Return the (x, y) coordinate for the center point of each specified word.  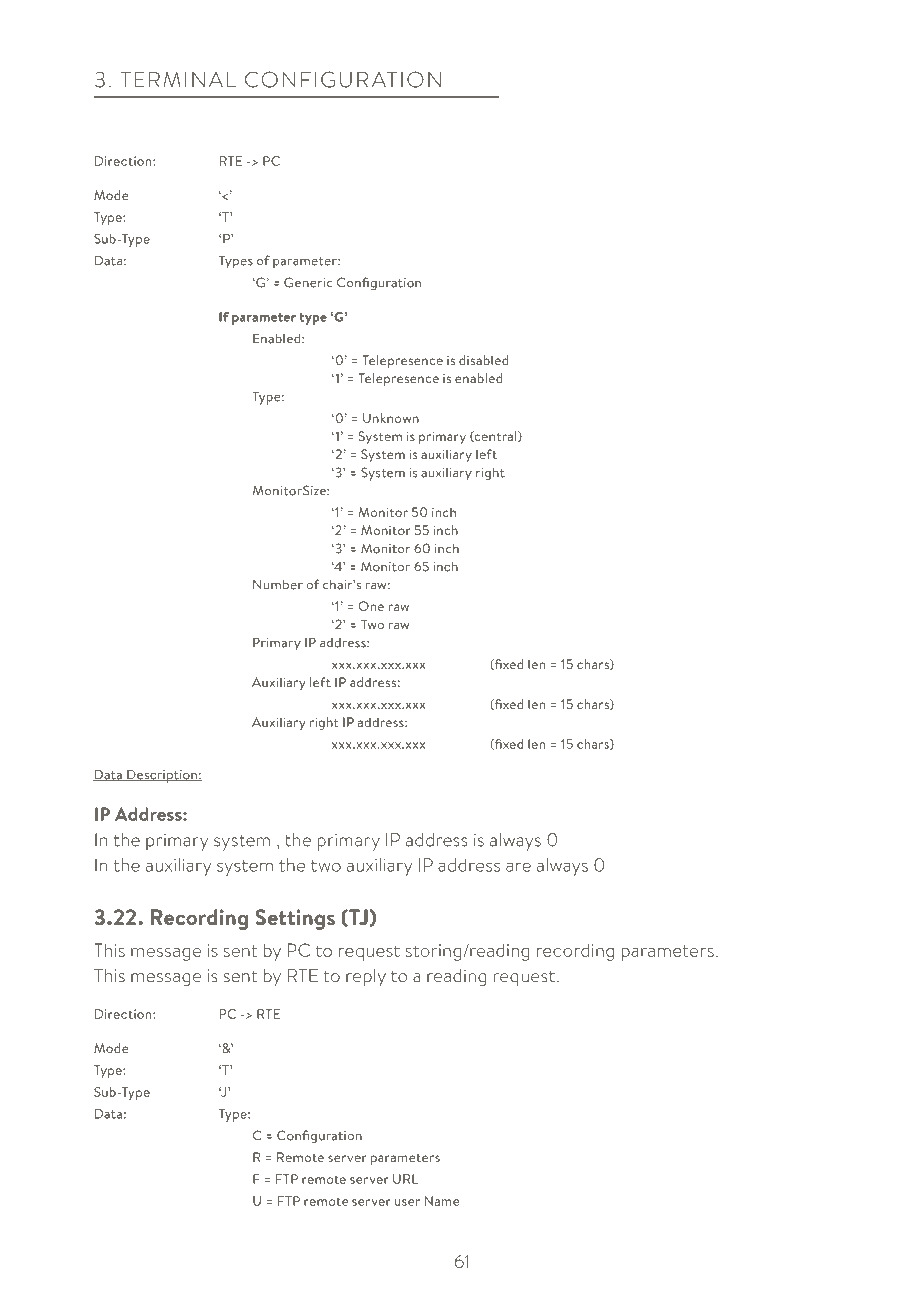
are (518, 867)
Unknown (391, 418)
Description (162, 776)
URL (405, 1179)
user (407, 1202)
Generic (308, 282)
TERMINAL (178, 80)
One (371, 606)
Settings (295, 919)
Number (278, 584)
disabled (483, 360)
